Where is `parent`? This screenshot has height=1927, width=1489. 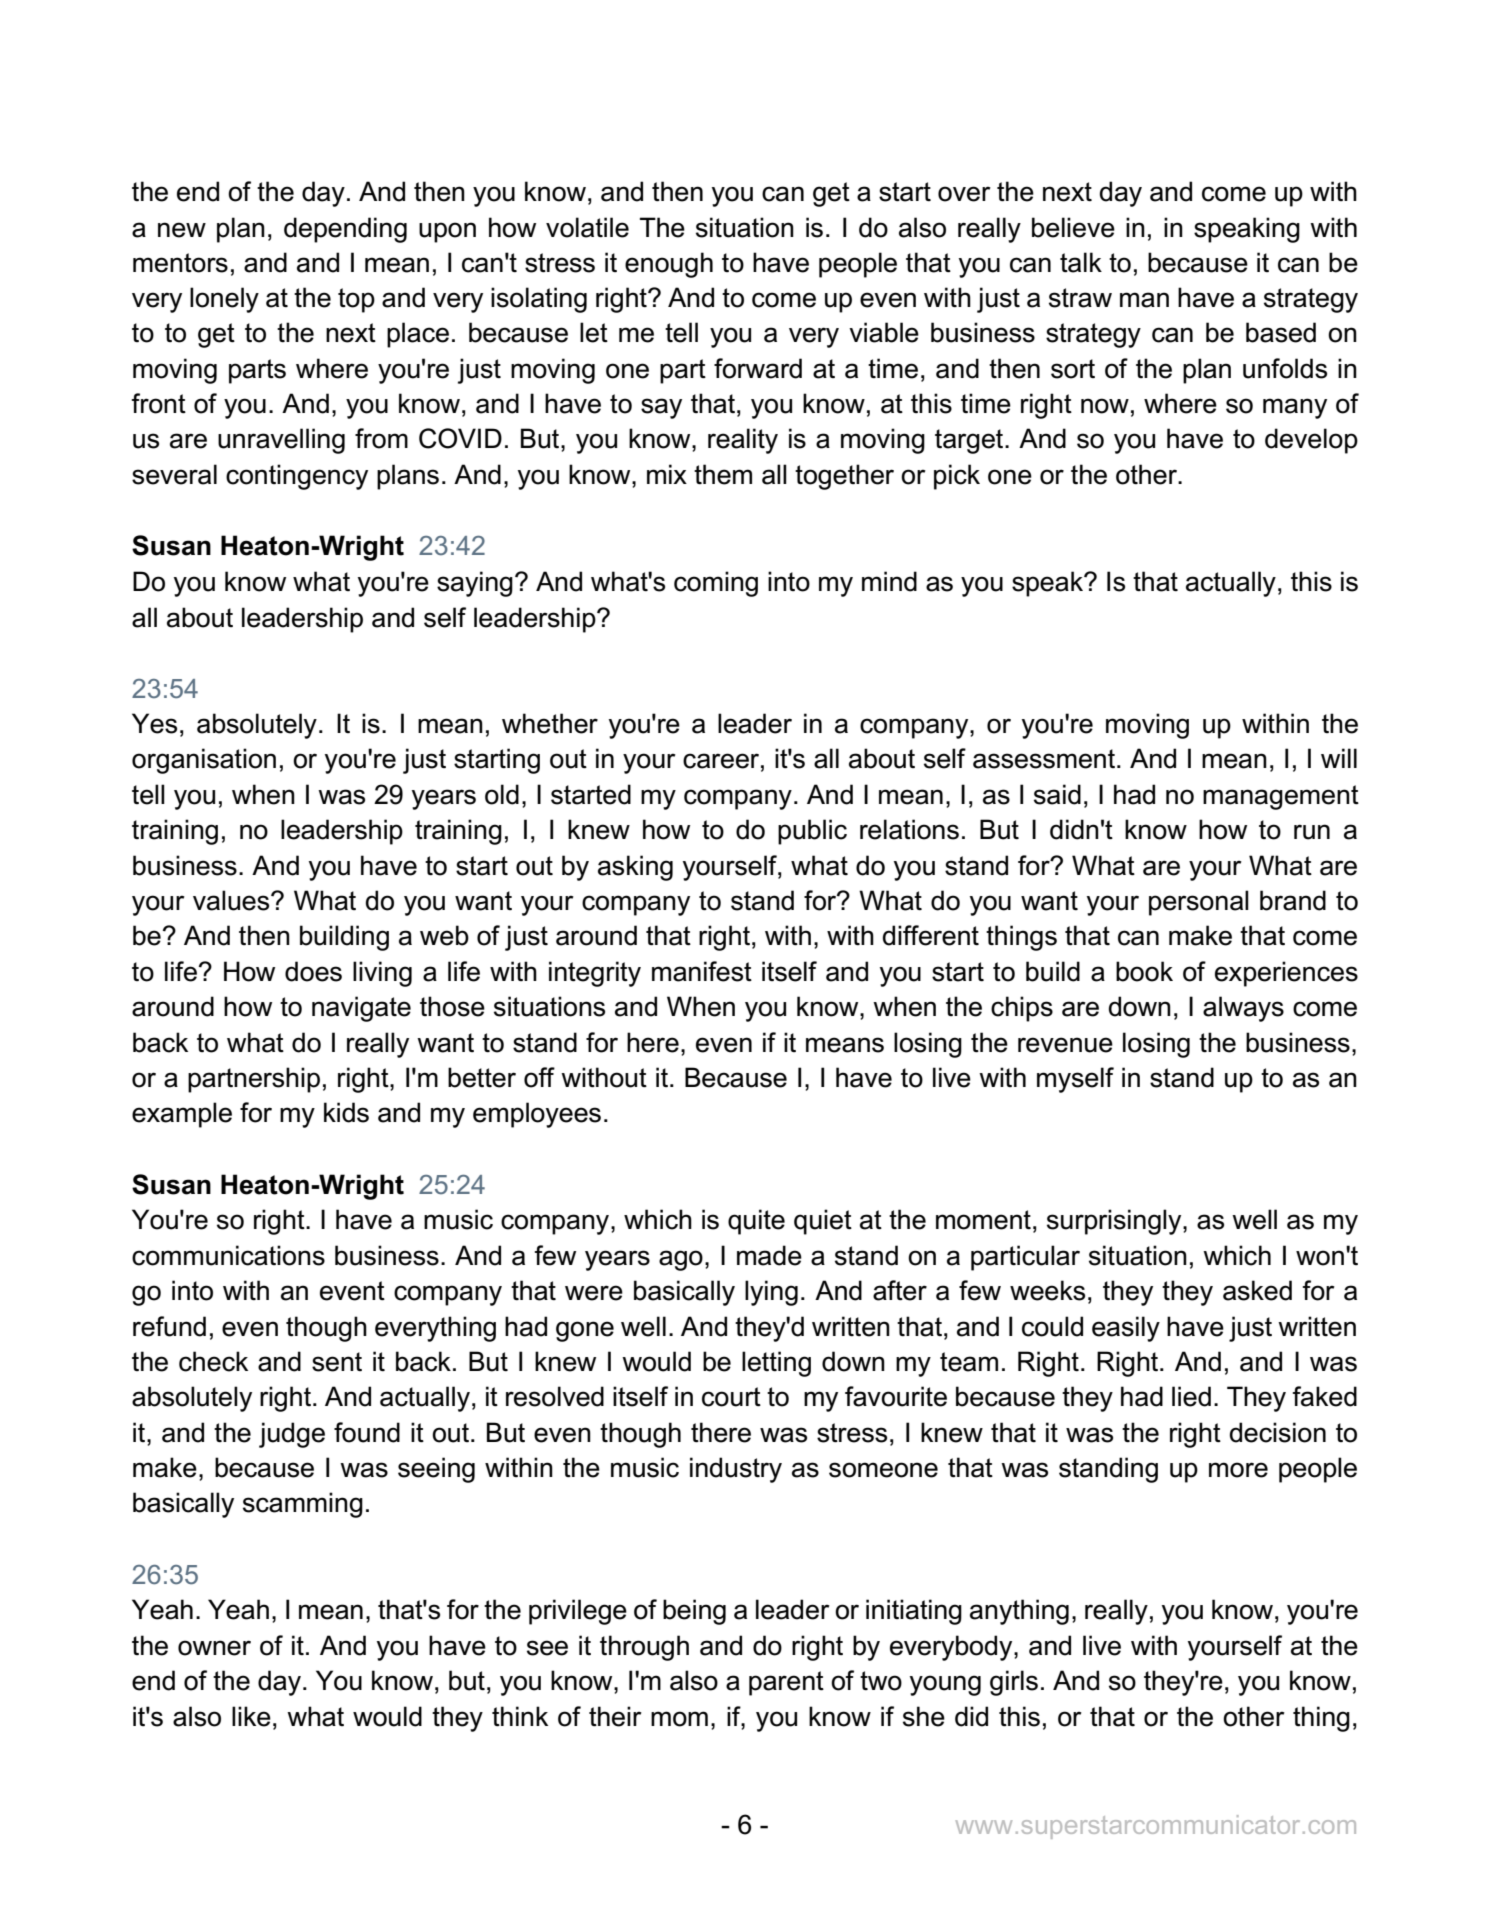 parent is located at coordinates (786, 1683).
